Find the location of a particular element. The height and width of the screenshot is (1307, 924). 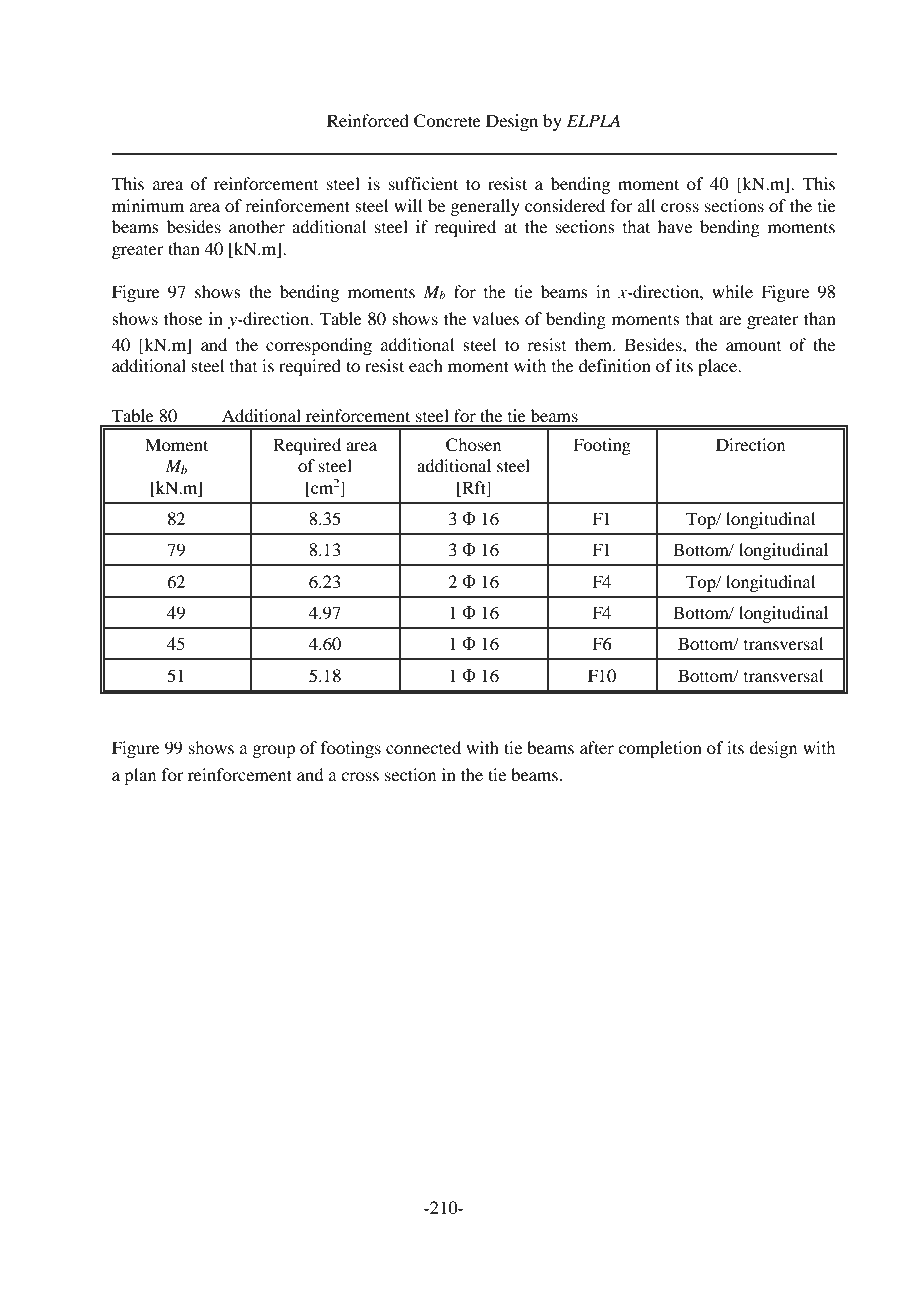

group is located at coordinates (273, 751).
